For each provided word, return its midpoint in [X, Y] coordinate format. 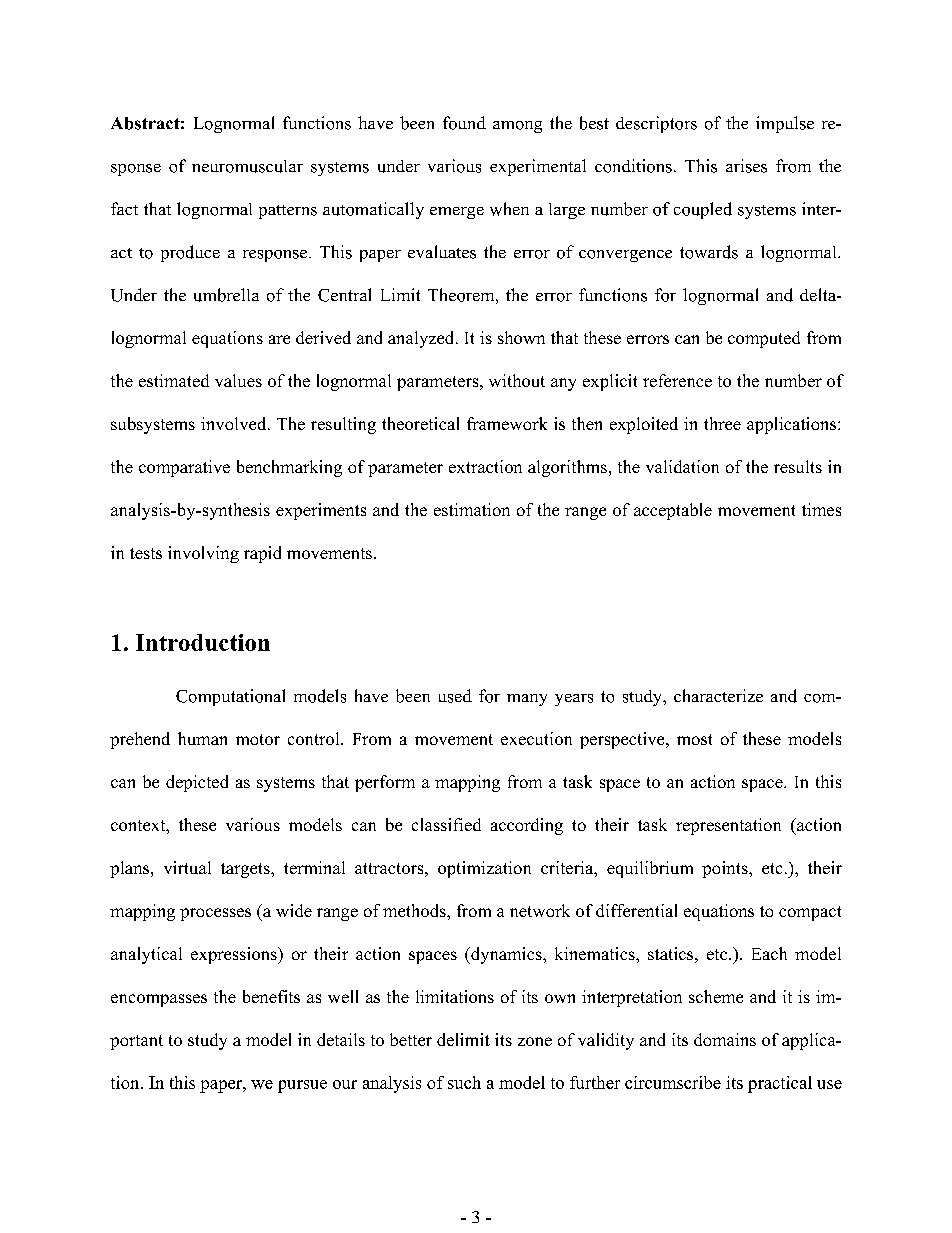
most [694, 739]
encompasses [159, 1000]
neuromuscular [247, 166]
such [464, 1082]
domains [725, 1039]
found [464, 123]
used [455, 696]
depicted [197, 783]
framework [507, 423]
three [722, 423]
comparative [184, 468]
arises [746, 166]
